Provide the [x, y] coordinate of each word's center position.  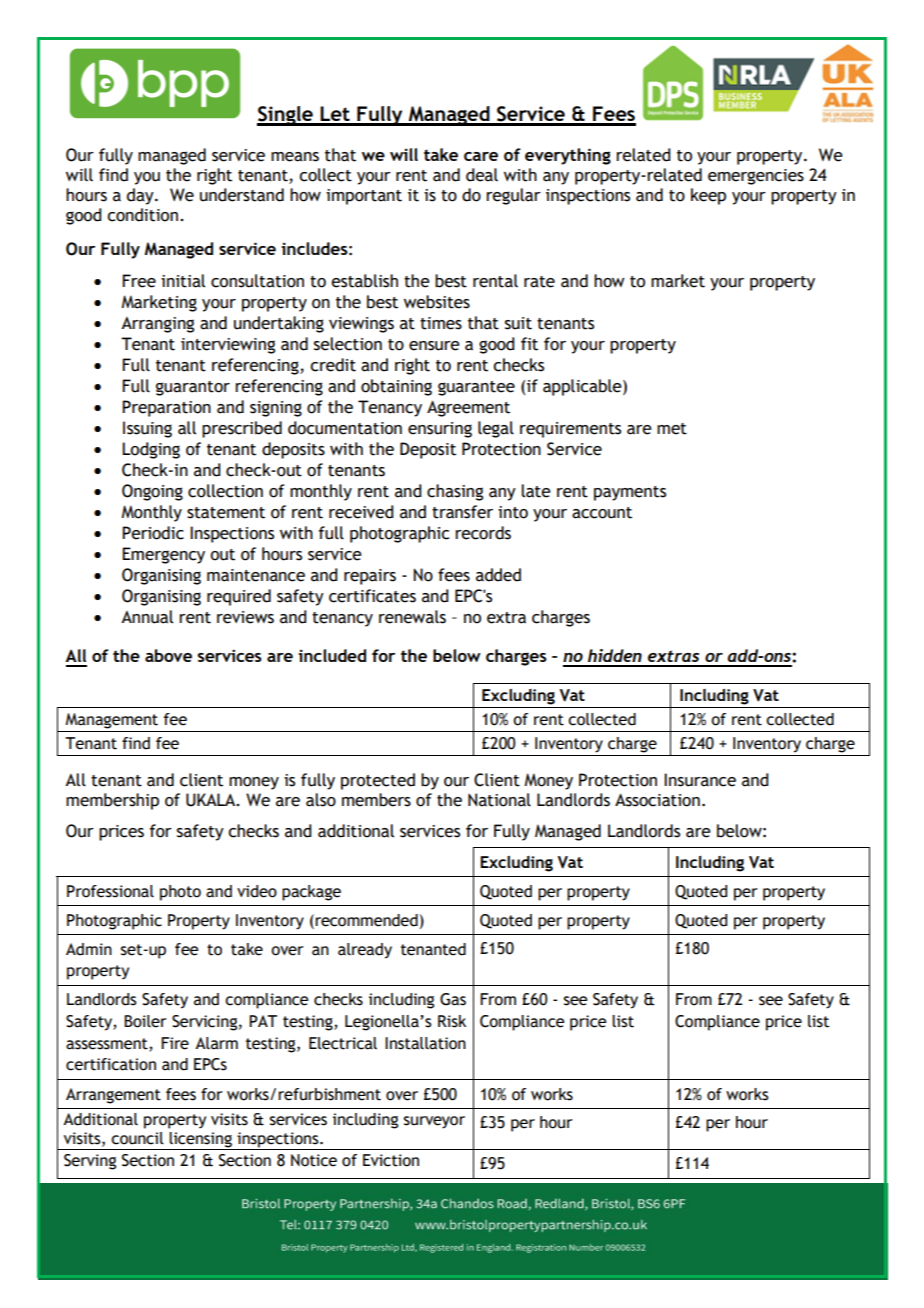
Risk [452, 1021]
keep [708, 196]
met [672, 429]
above [168, 655]
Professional [110, 891]
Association [657, 800]
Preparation [166, 408]
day [141, 196]
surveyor [434, 1122]
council [137, 1138]
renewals [412, 617]
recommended [365, 920]
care [481, 156]
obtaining [396, 387]
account [602, 513]
